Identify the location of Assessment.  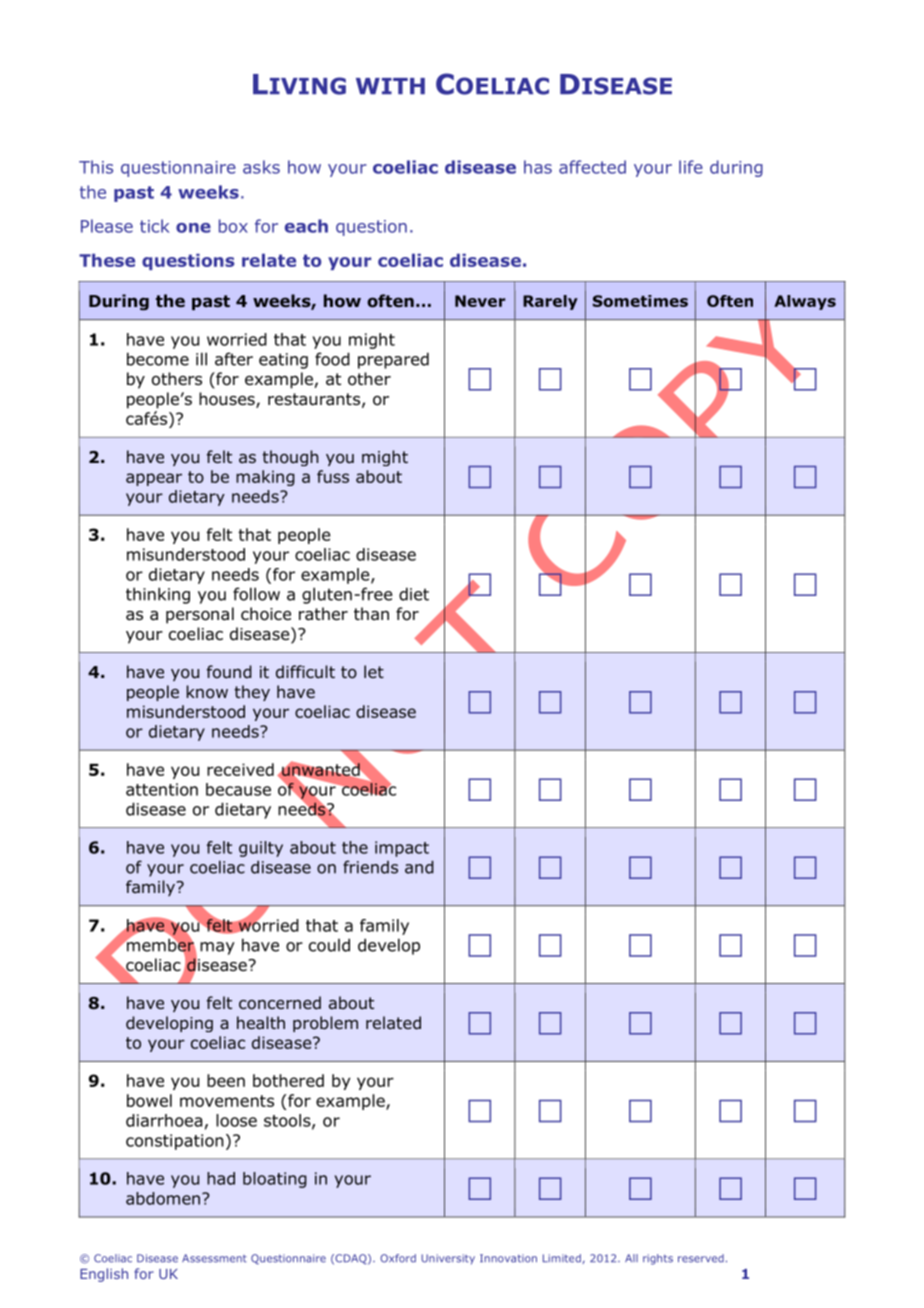
(214, 1258).
